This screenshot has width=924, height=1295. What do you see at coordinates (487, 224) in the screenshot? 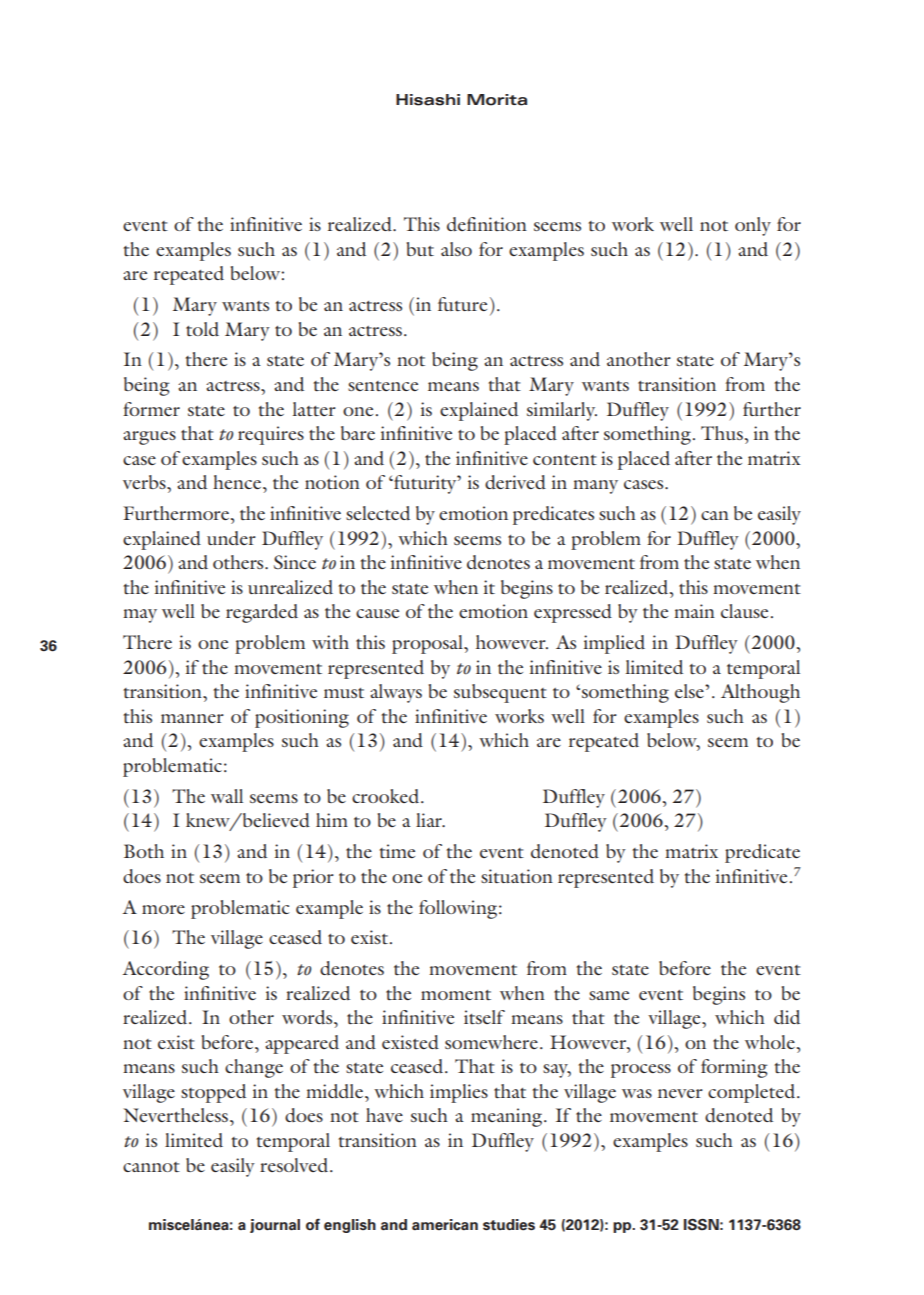
I see `definition` at bounding box center [487, 224].
